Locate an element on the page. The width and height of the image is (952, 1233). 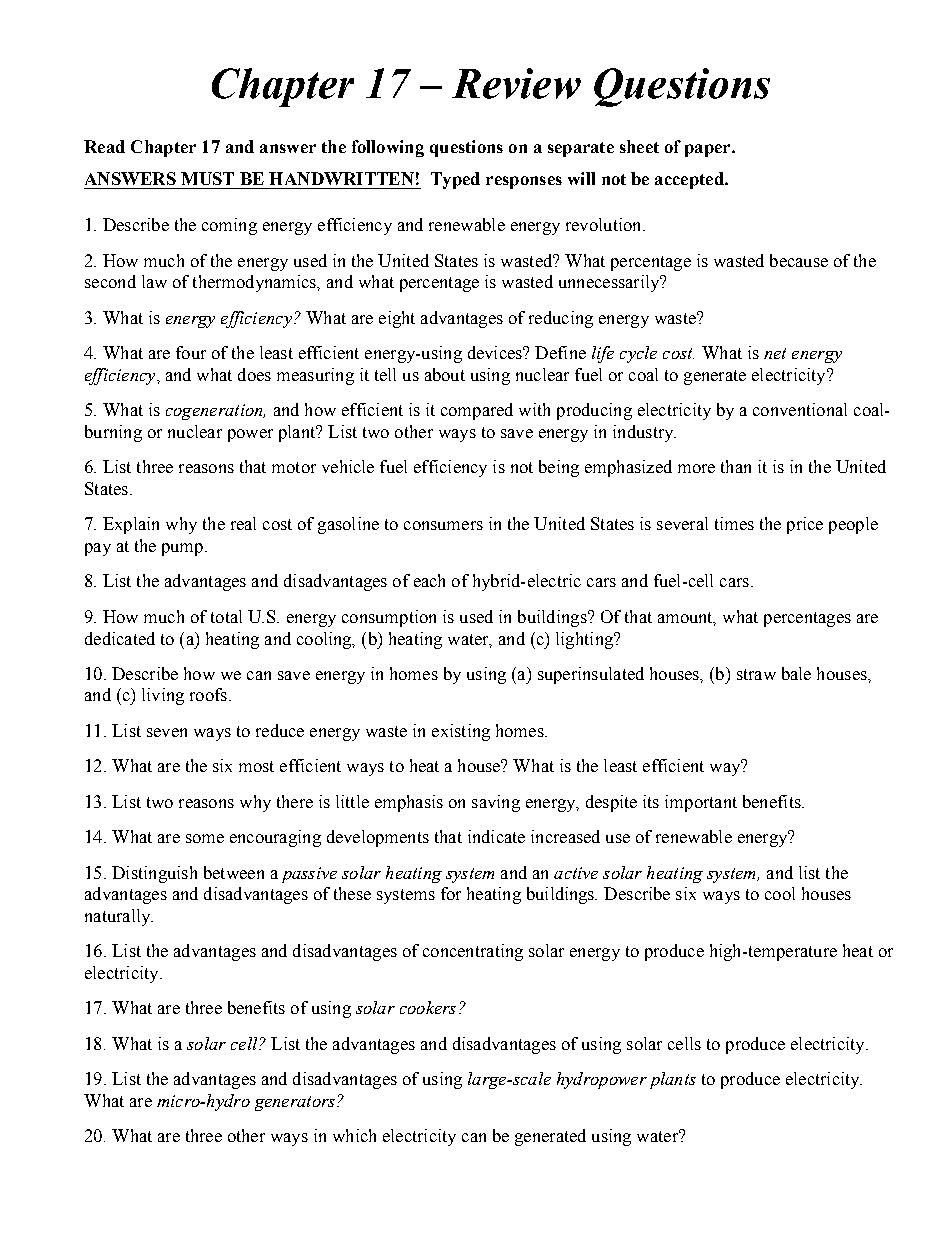
important is located at coordinates (701, 803).
